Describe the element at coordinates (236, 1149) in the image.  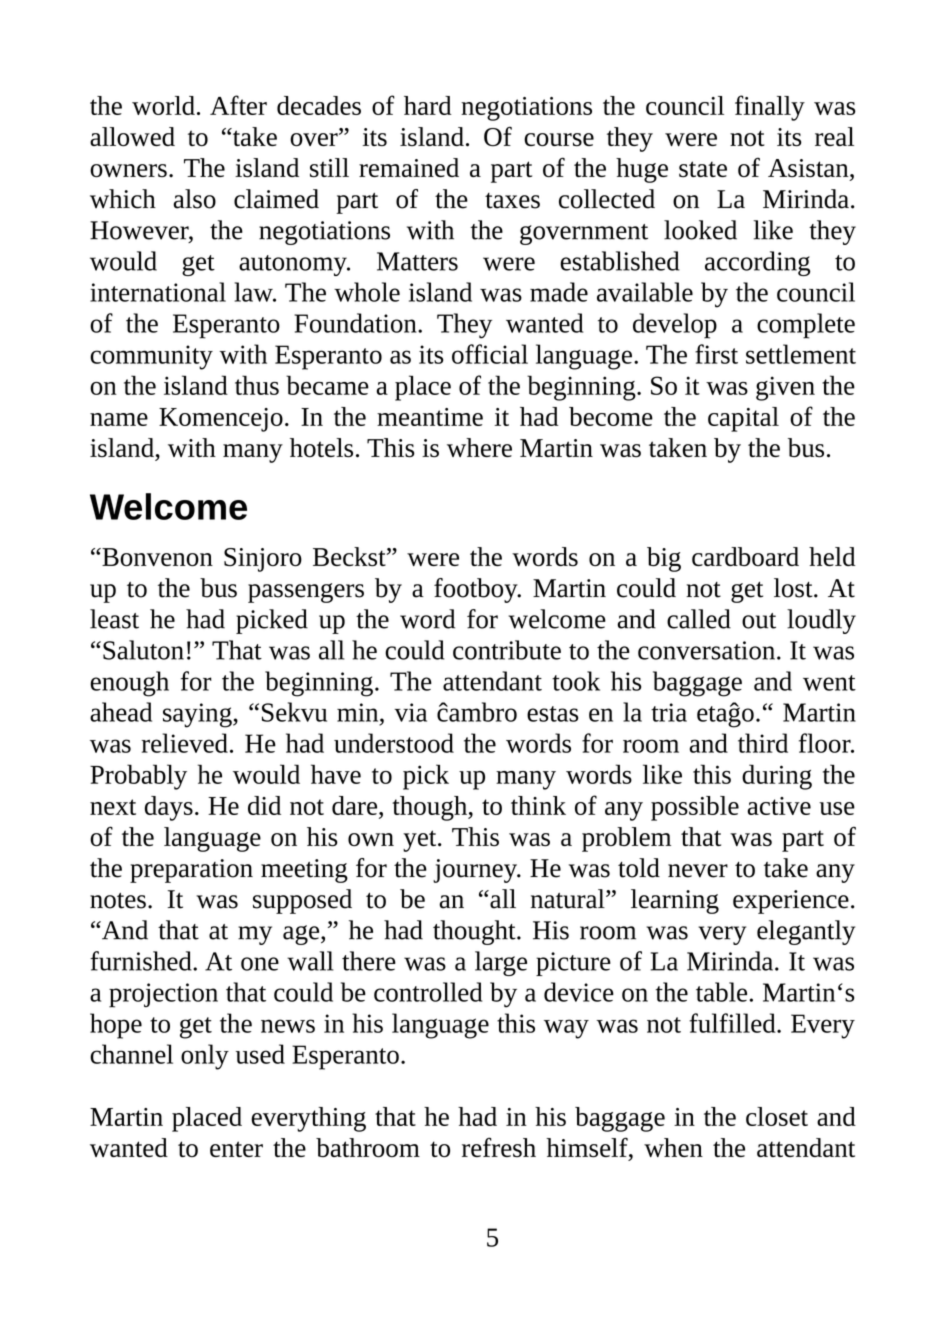
I see `enter` at that location.
